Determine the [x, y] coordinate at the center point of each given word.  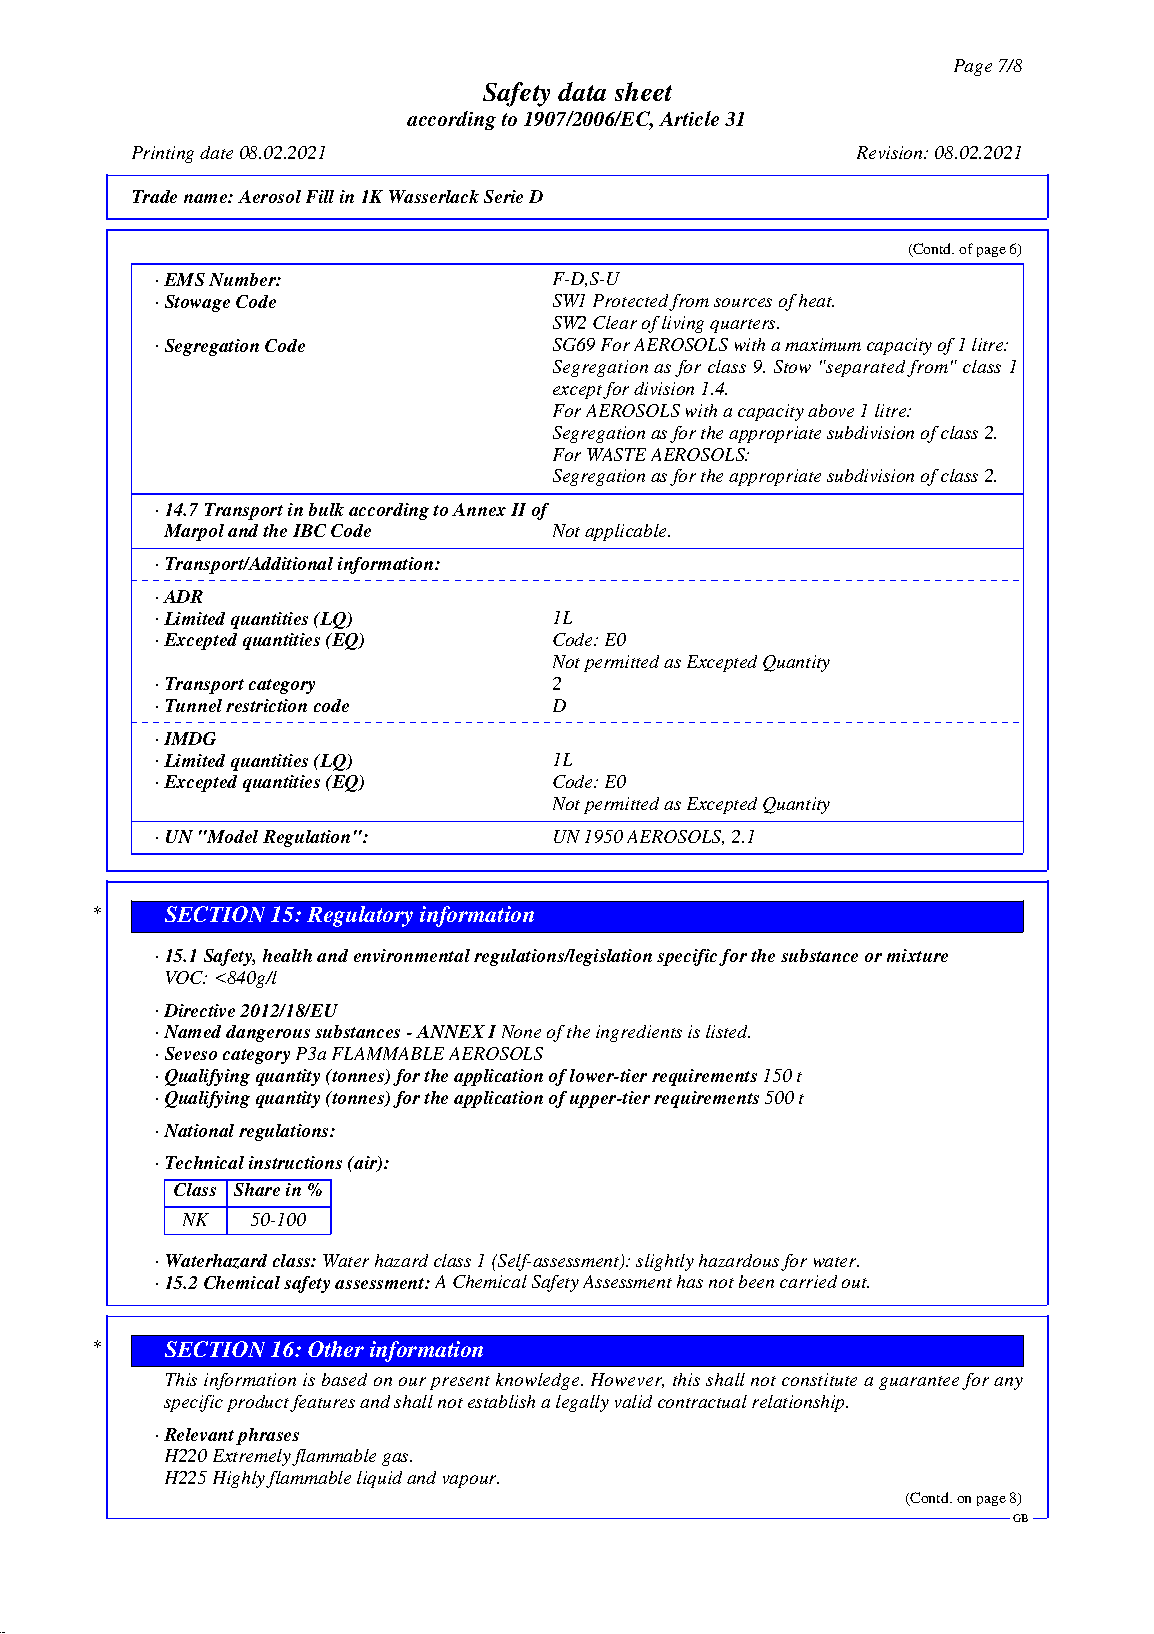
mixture [917, 955]
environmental [412, 955]
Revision [891, 152]
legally [582, 1403]
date [216, 152]
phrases [267, 1436]
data [582, 91]
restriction [266, 705]
